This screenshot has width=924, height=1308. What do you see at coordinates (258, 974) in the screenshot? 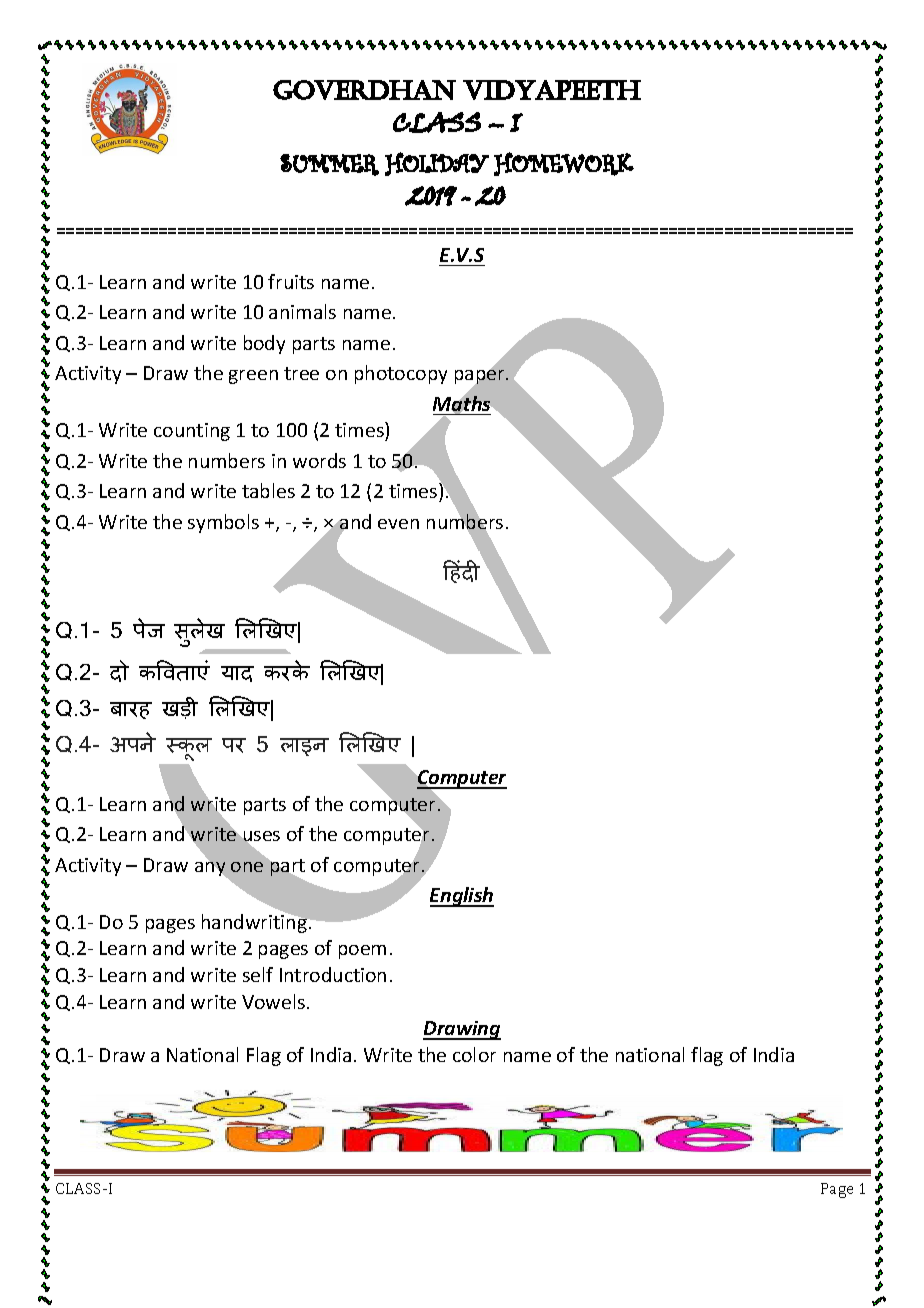
I see `self` at bounding box center [258, 974].
